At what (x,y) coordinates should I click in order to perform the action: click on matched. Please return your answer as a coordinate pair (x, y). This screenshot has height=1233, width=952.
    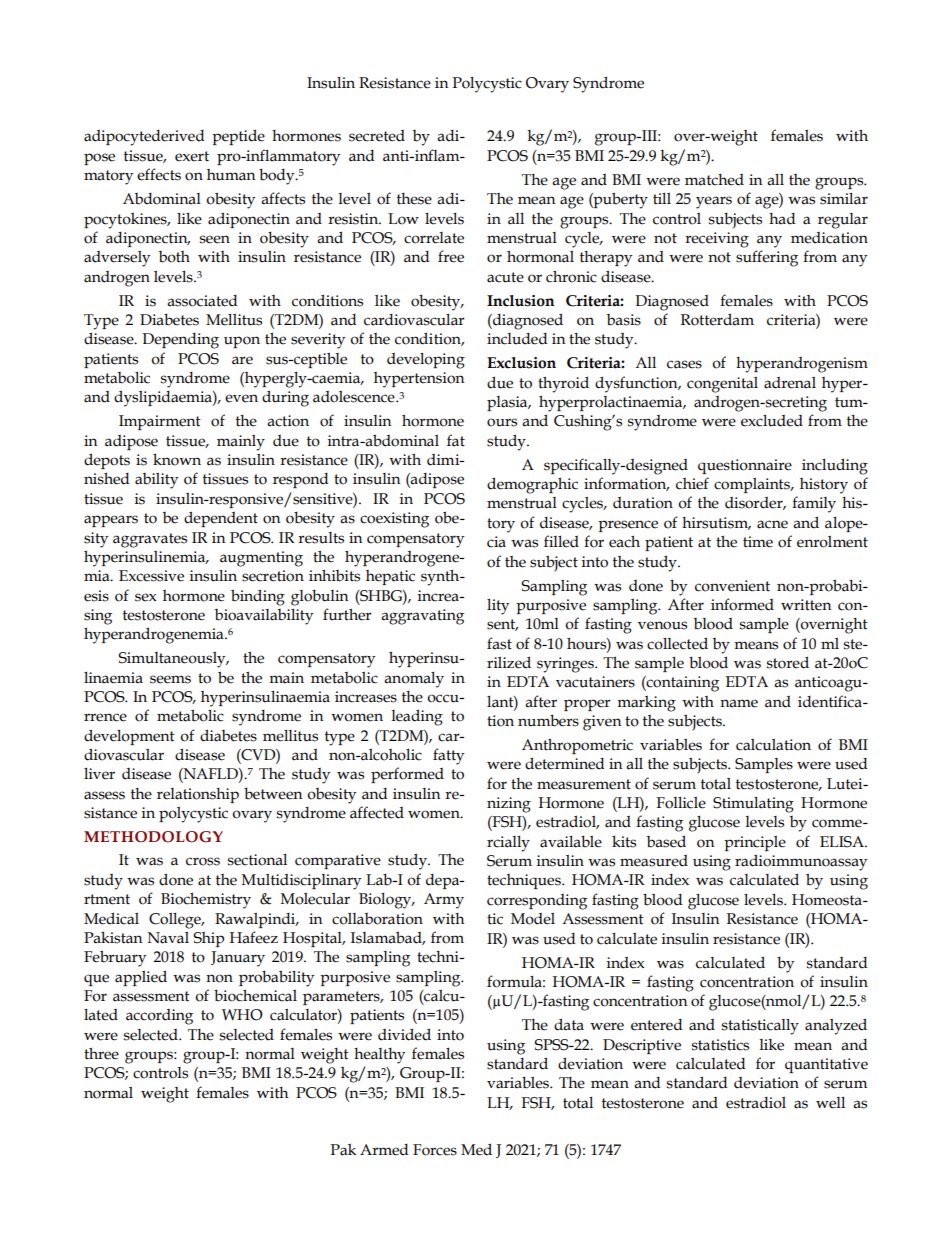
    Looking at the image, I should click on (714, 180).
